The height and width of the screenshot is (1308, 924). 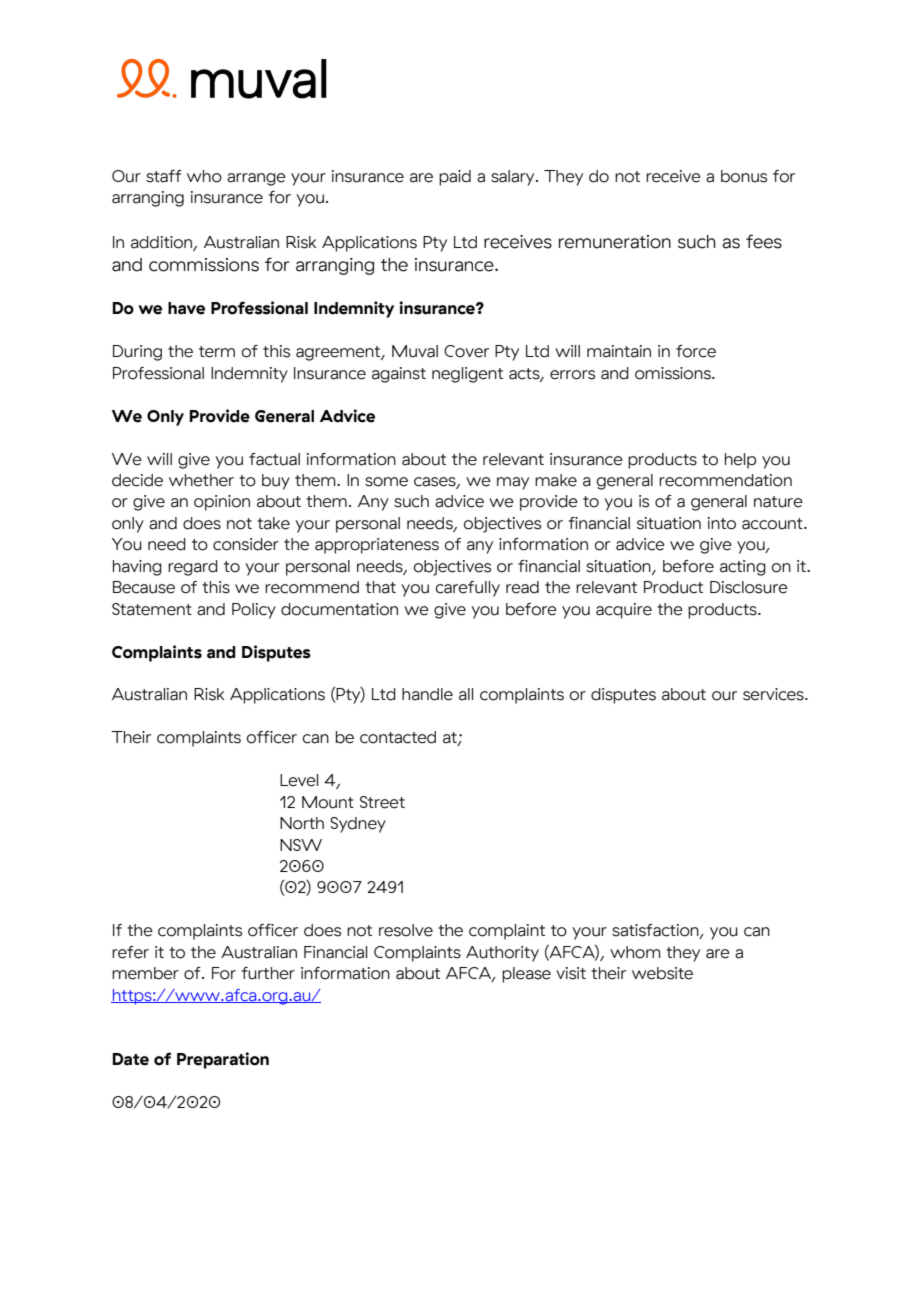 What do you see at coordinates (674, 373) in the screenshot?
I see `omissions` at bounding box center [674, 373].
